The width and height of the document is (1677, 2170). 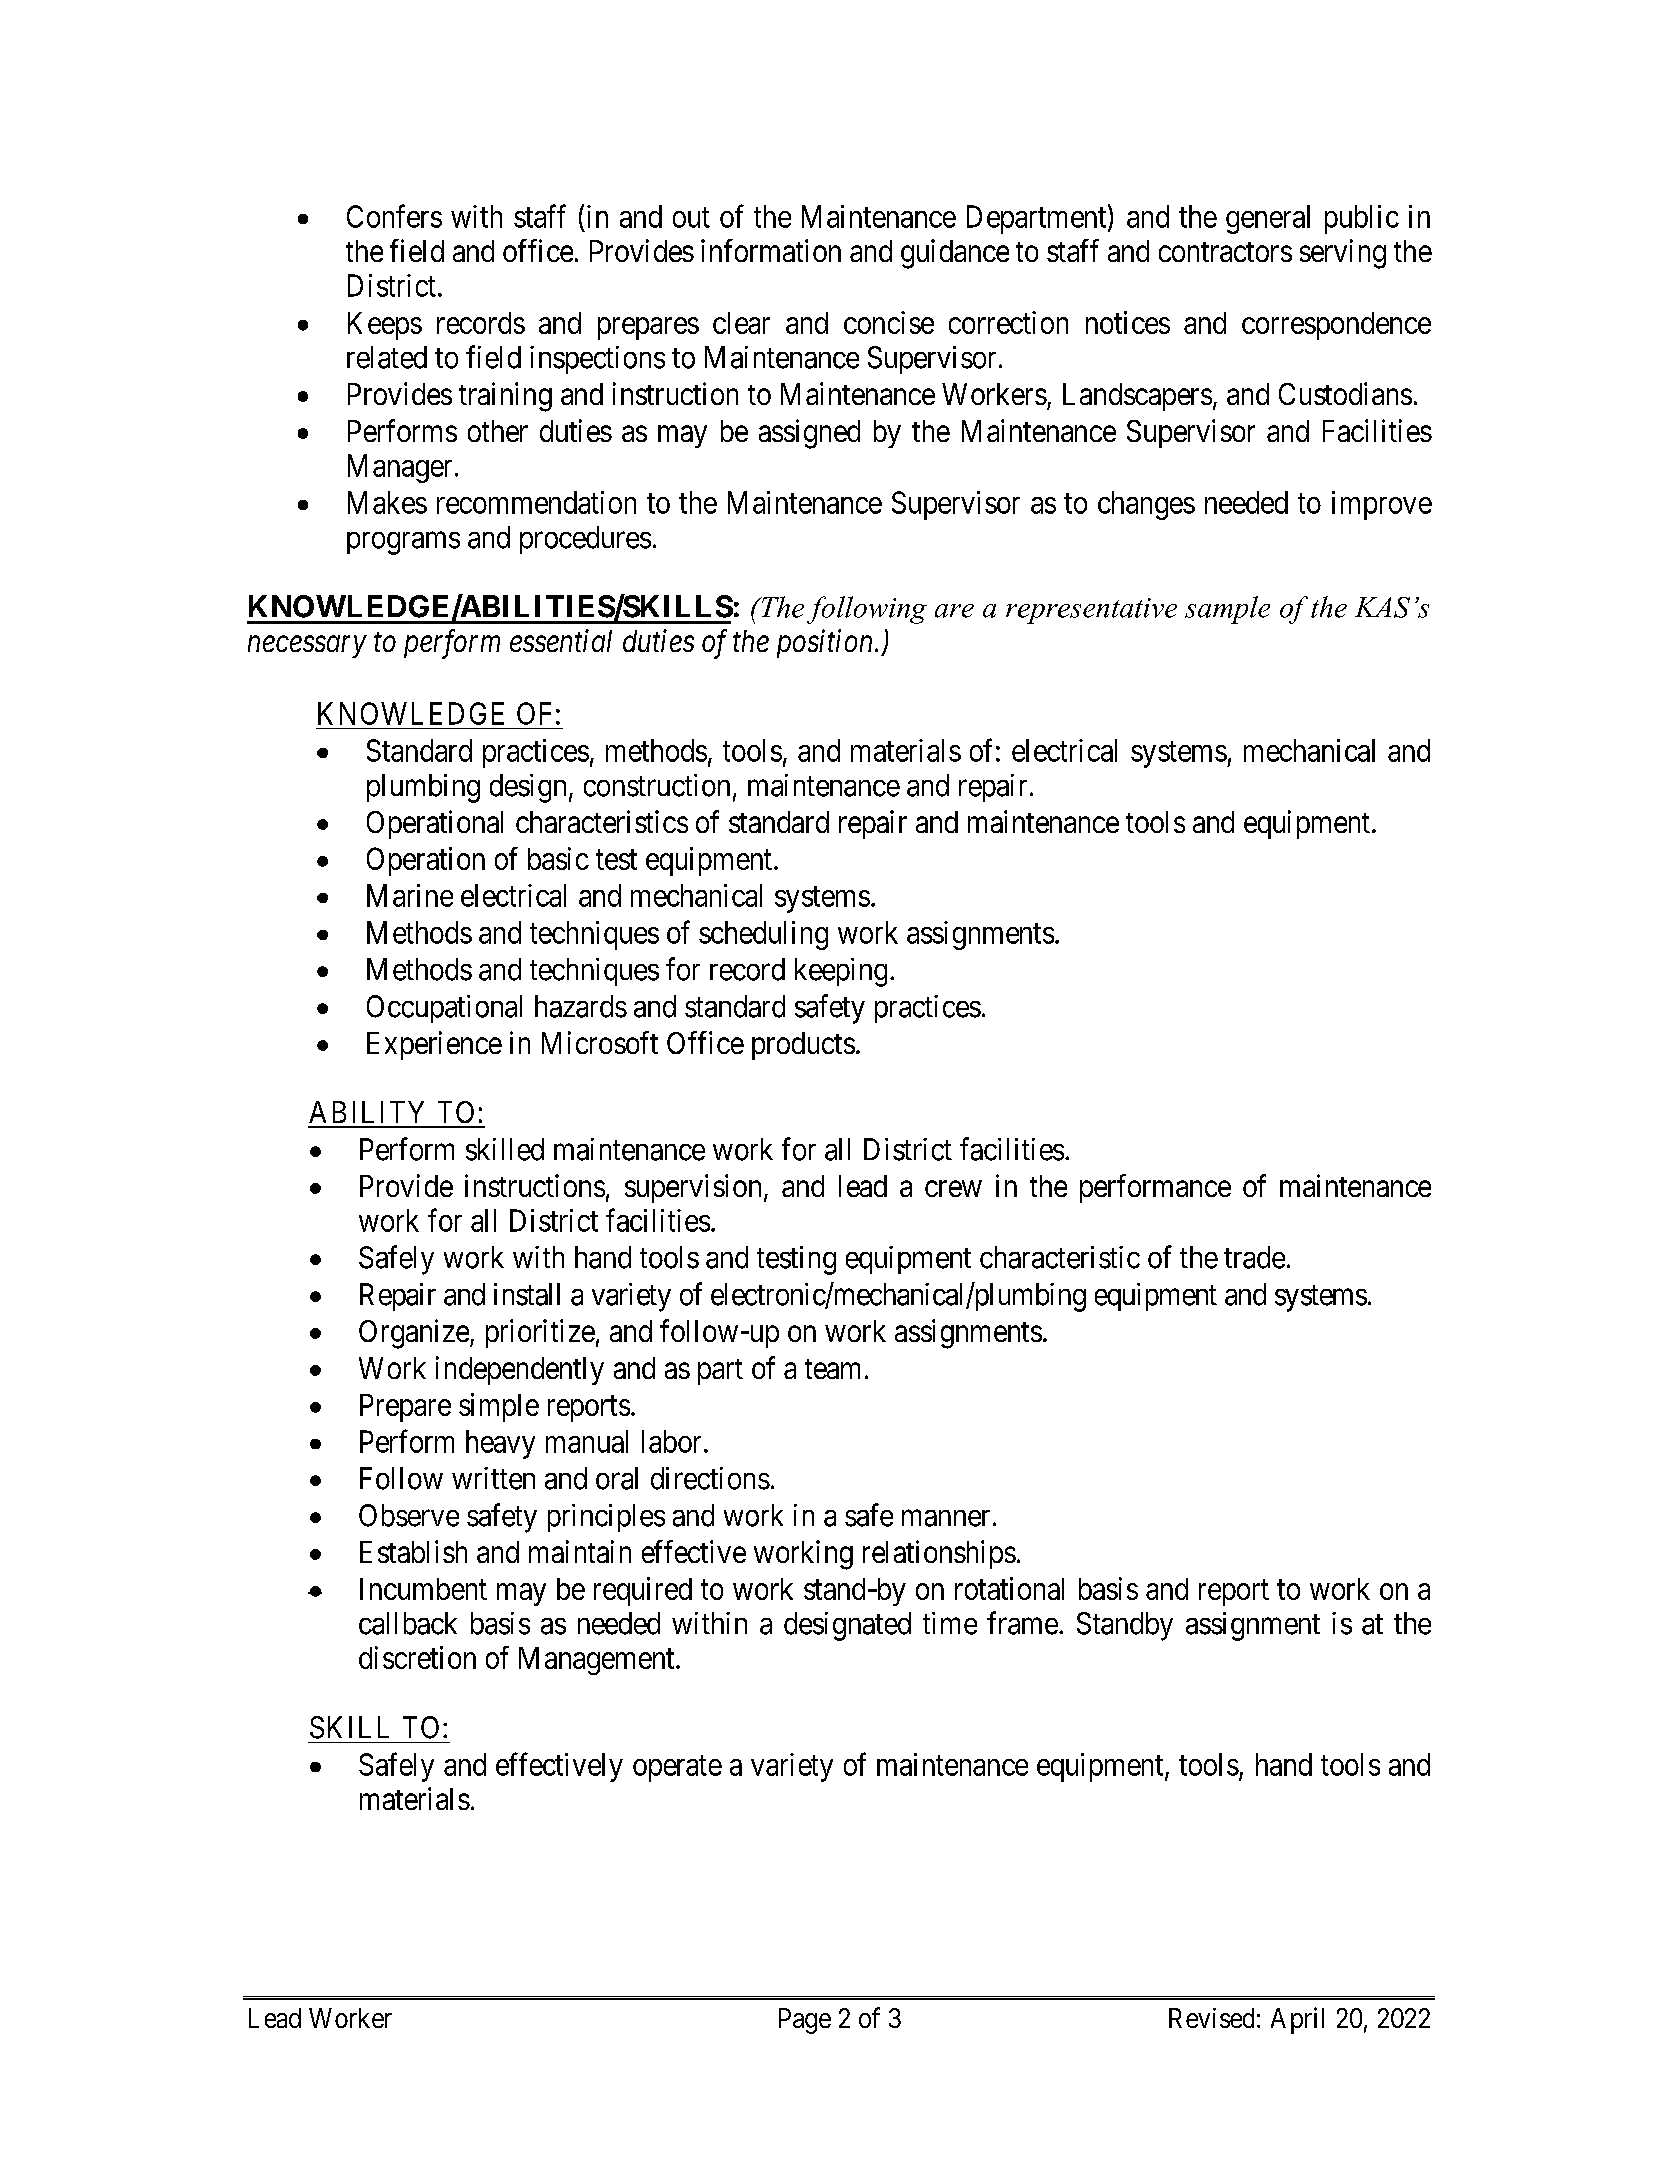 What do you see at coordinates (832, 1369) in the document?
I see `team` at bounding box center [832, 1369].
